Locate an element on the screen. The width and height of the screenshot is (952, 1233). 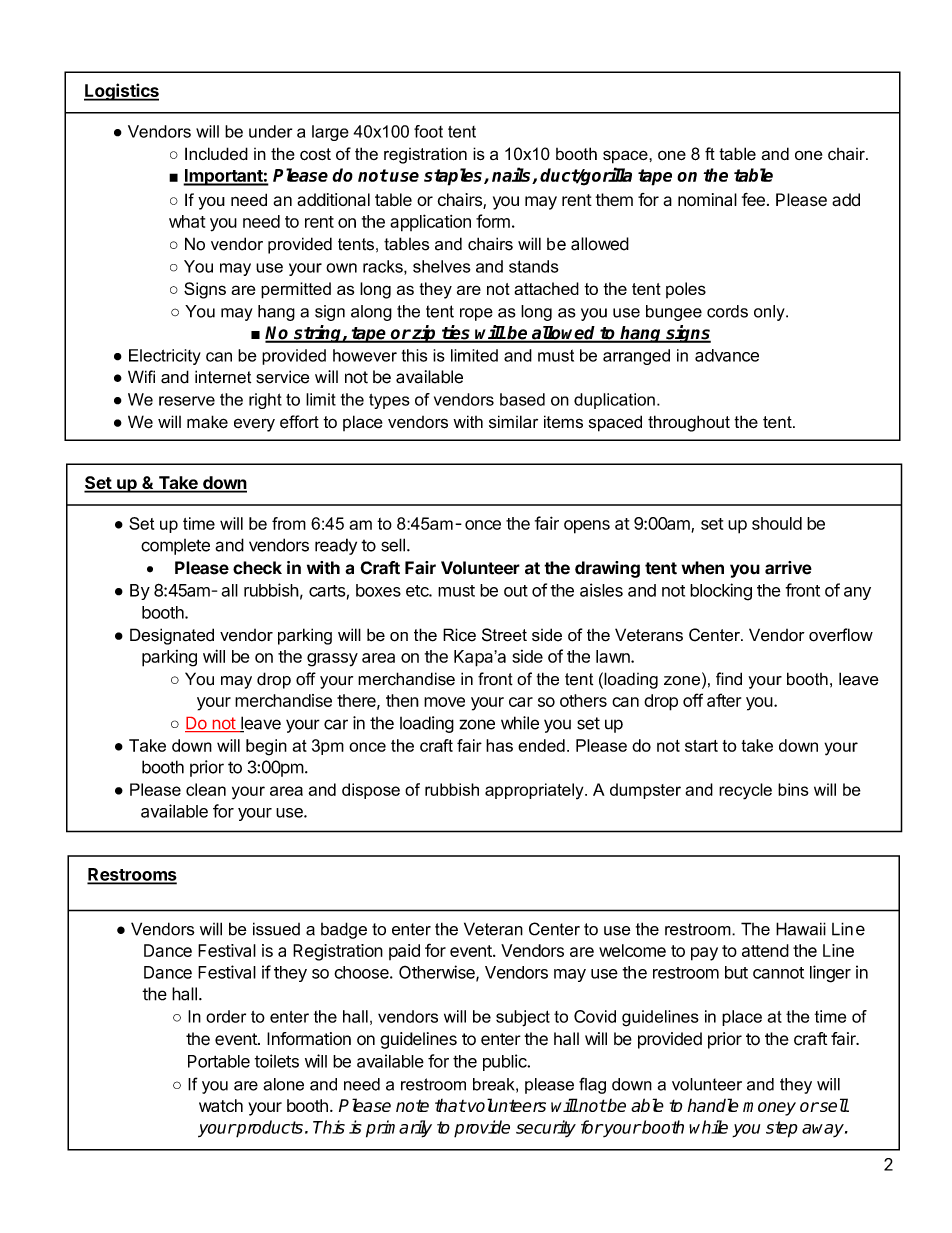
foot is located at coordinates (428, 131).
